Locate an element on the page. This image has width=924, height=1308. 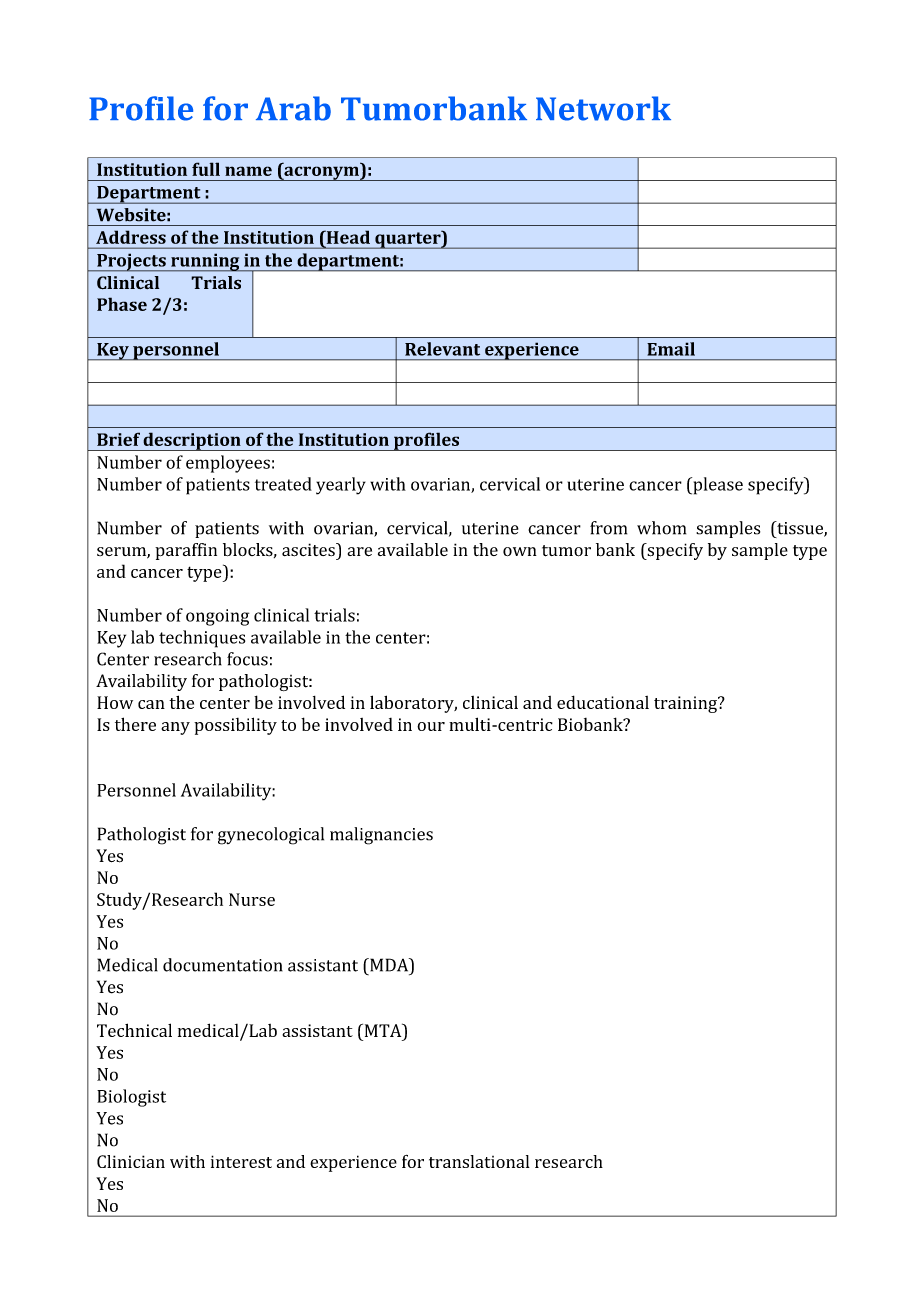
techniques is located at coordinates (202, 639).
